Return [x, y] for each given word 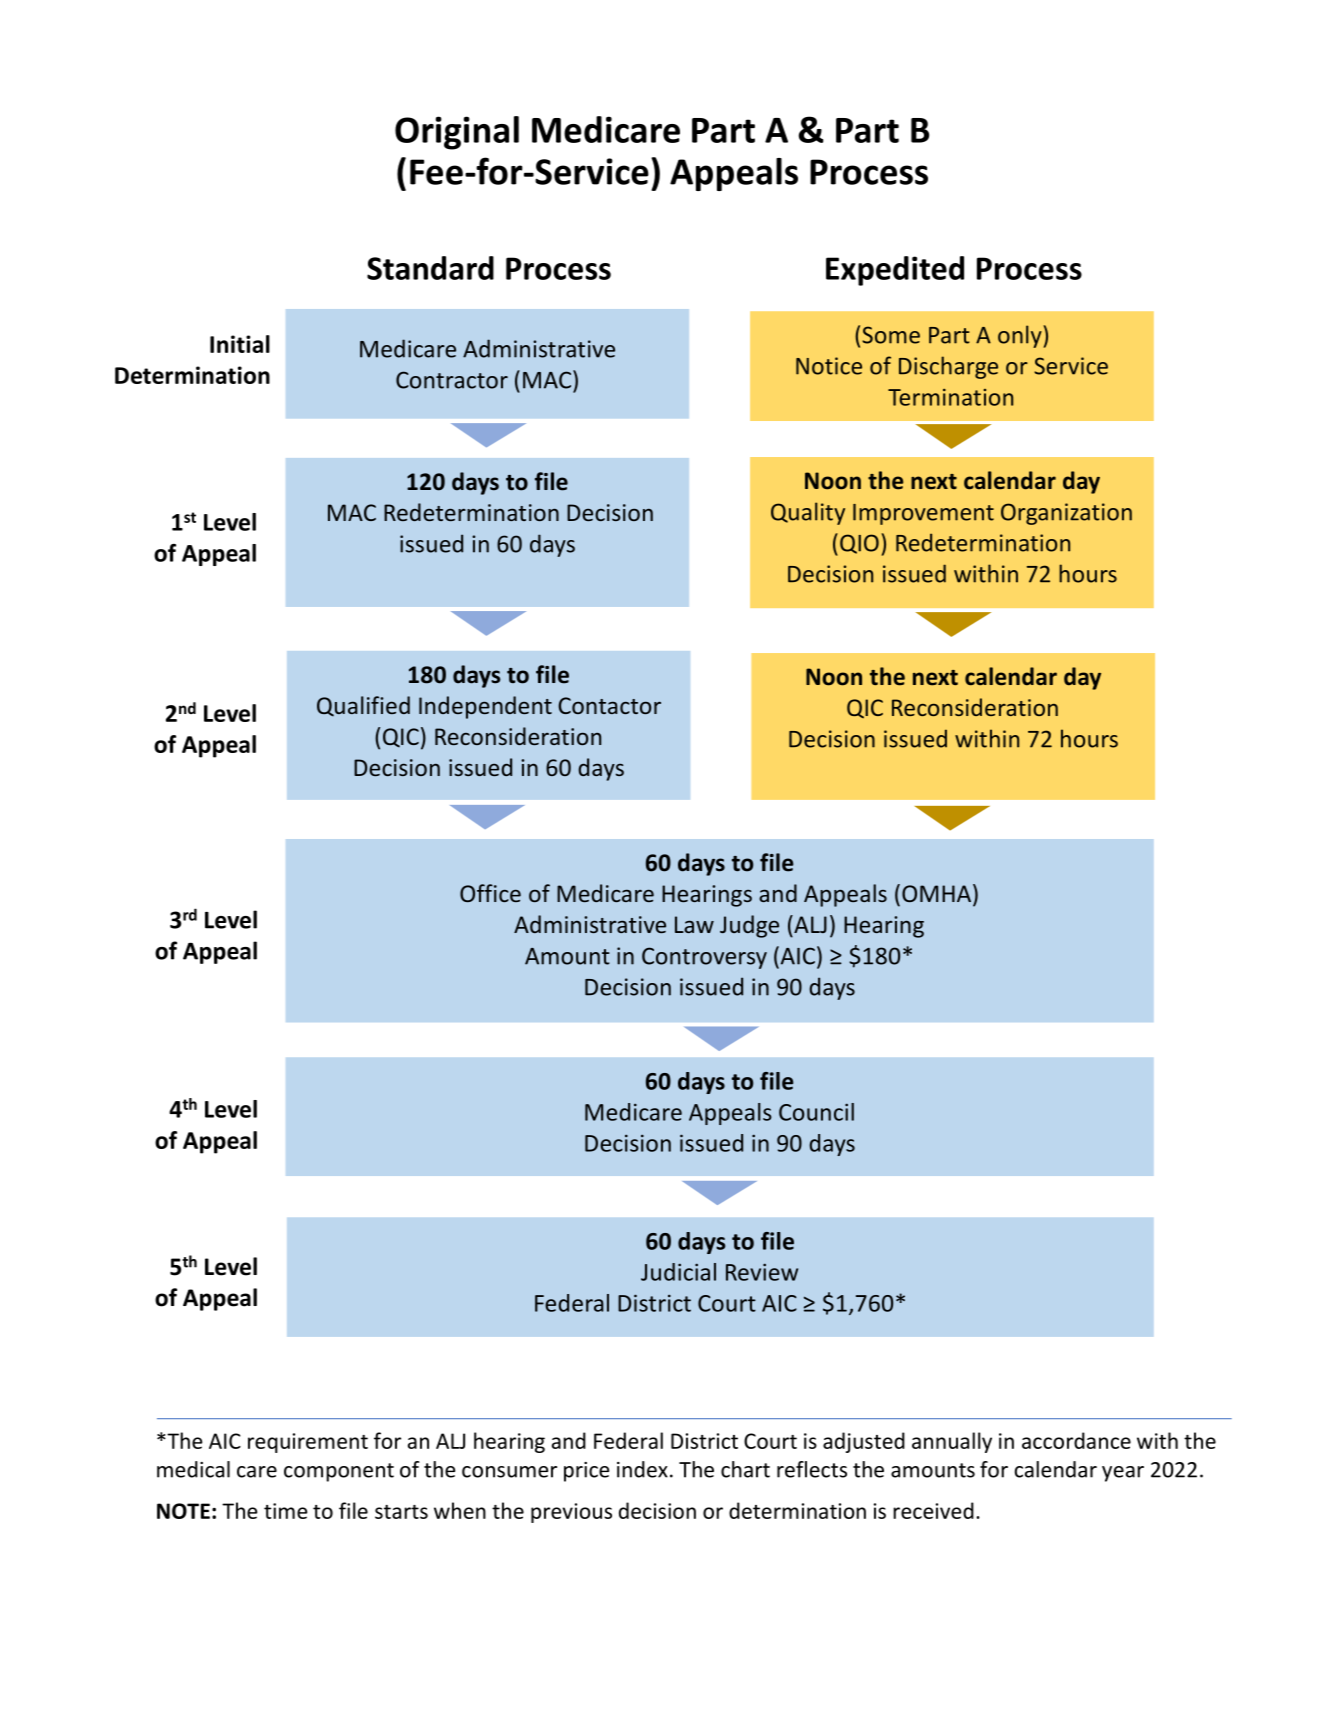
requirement [308, 1443]
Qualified [363, 706]
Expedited [895, 271]
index [642, 1469]
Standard [430, 268]
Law [694, 924]
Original [457, 133]
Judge [749, 926]
